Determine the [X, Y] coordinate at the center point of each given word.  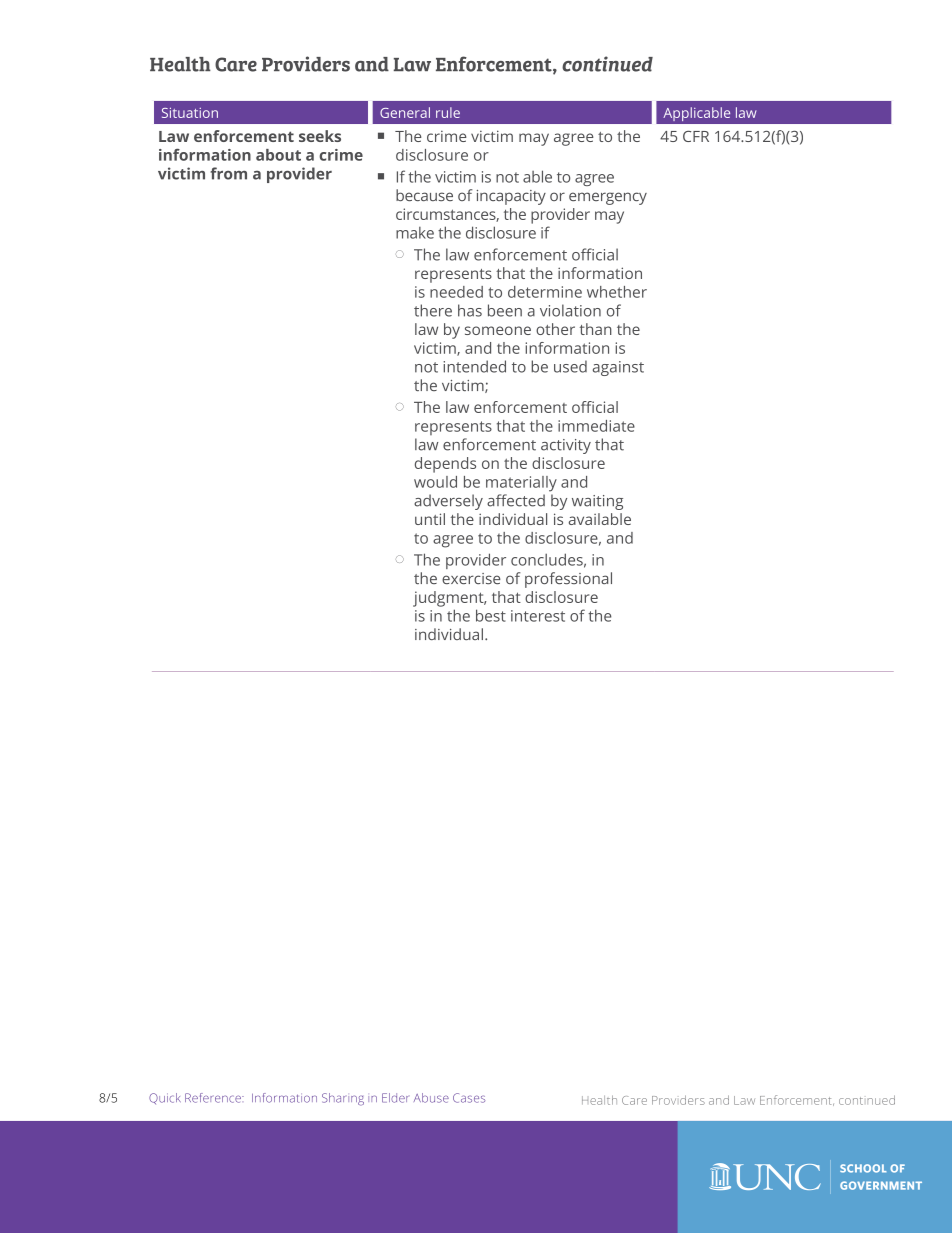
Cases [469, 1098]
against [618, 368]
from [229, 173]
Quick [165, 1098]
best [491, 615]
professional [568, 580]
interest [538, 616]
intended [474, 366]
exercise [471, 578]
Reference [214, 1098]
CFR [696, 136]
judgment [449, 599]
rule [448, 112]
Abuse [431, 1098]
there [433, 310]
